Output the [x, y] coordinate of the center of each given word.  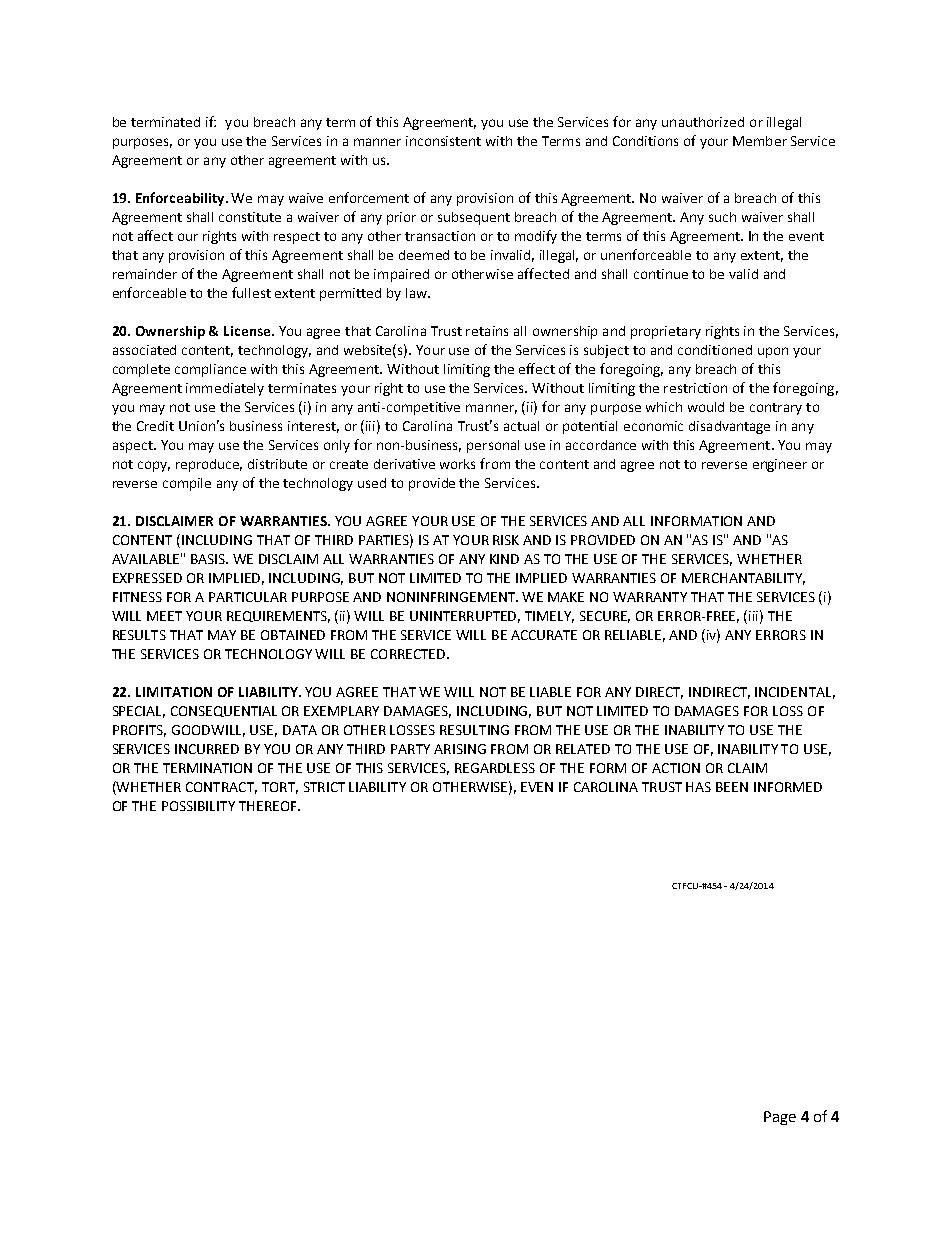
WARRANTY [650, 597]
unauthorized [703, 122]
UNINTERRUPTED [465, 617]
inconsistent [443, 141]
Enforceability [181, 199]
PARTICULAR [248, 597]
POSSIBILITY [198, 806]
